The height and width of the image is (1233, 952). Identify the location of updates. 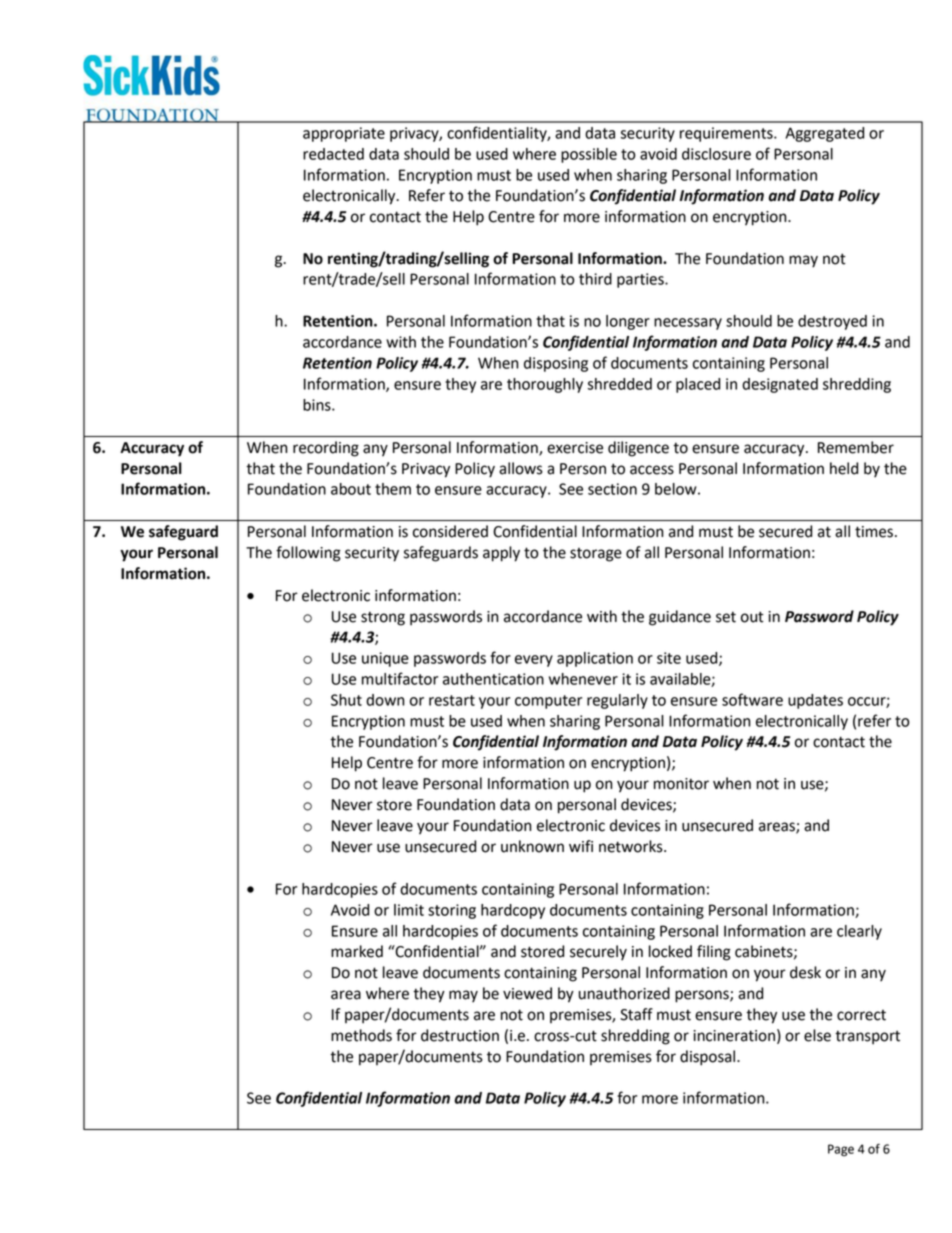
(815, 701).
